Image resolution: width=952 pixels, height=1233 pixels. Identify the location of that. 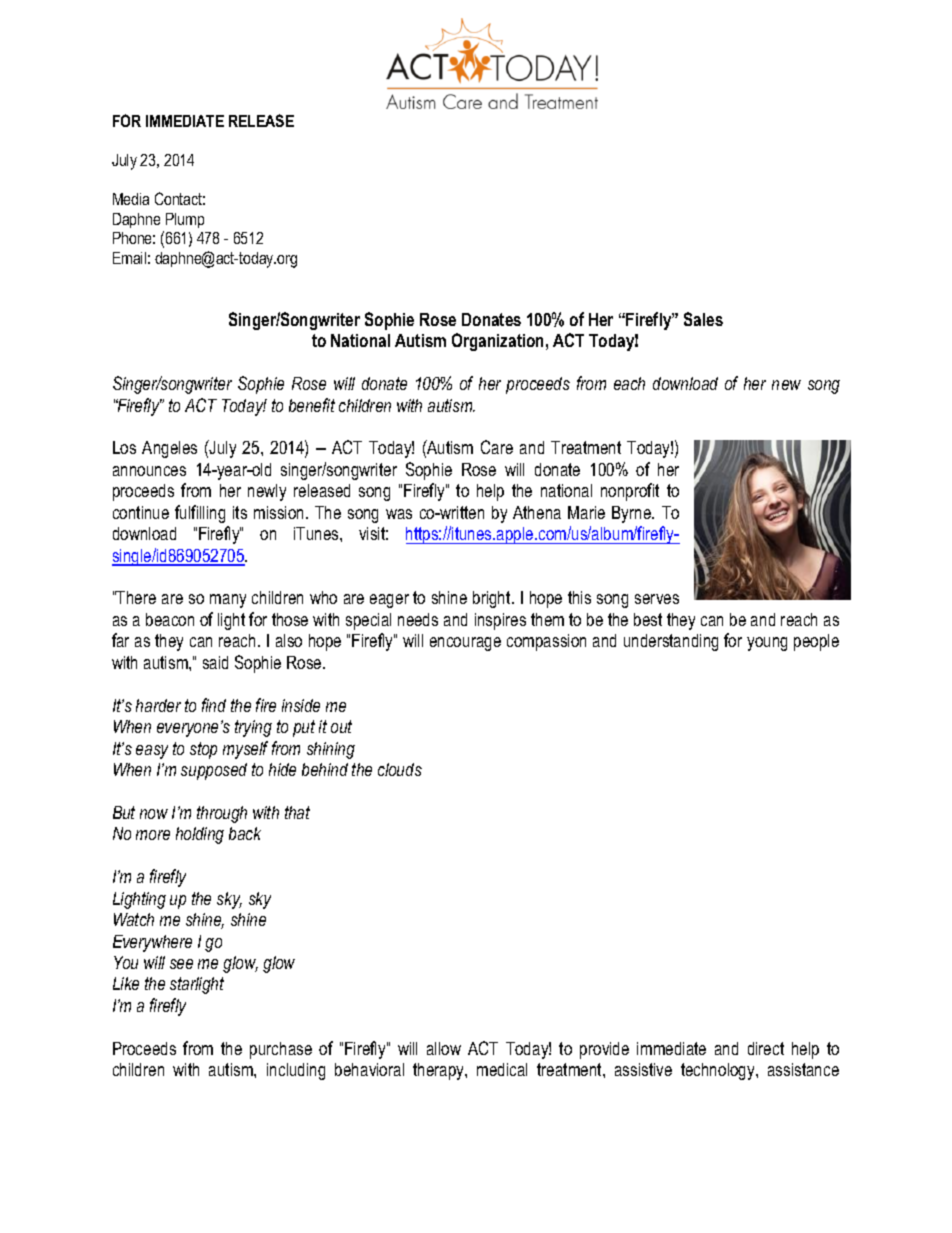
(297, 812).
